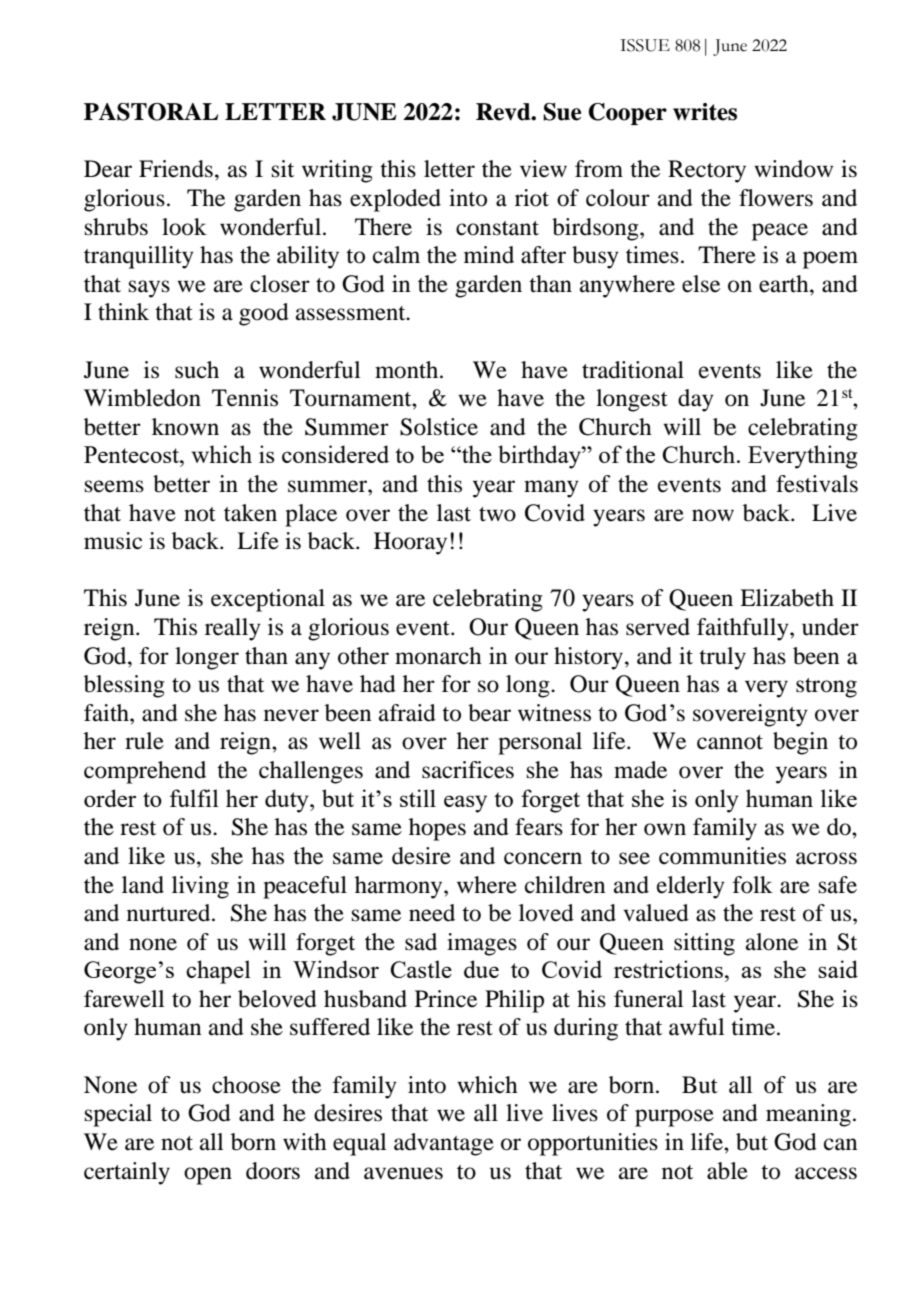 This document has height=1309, width=924. What do you see at coordinates (727, 1171) in the document?
I see `able` at bounding box center [727, 1171].
